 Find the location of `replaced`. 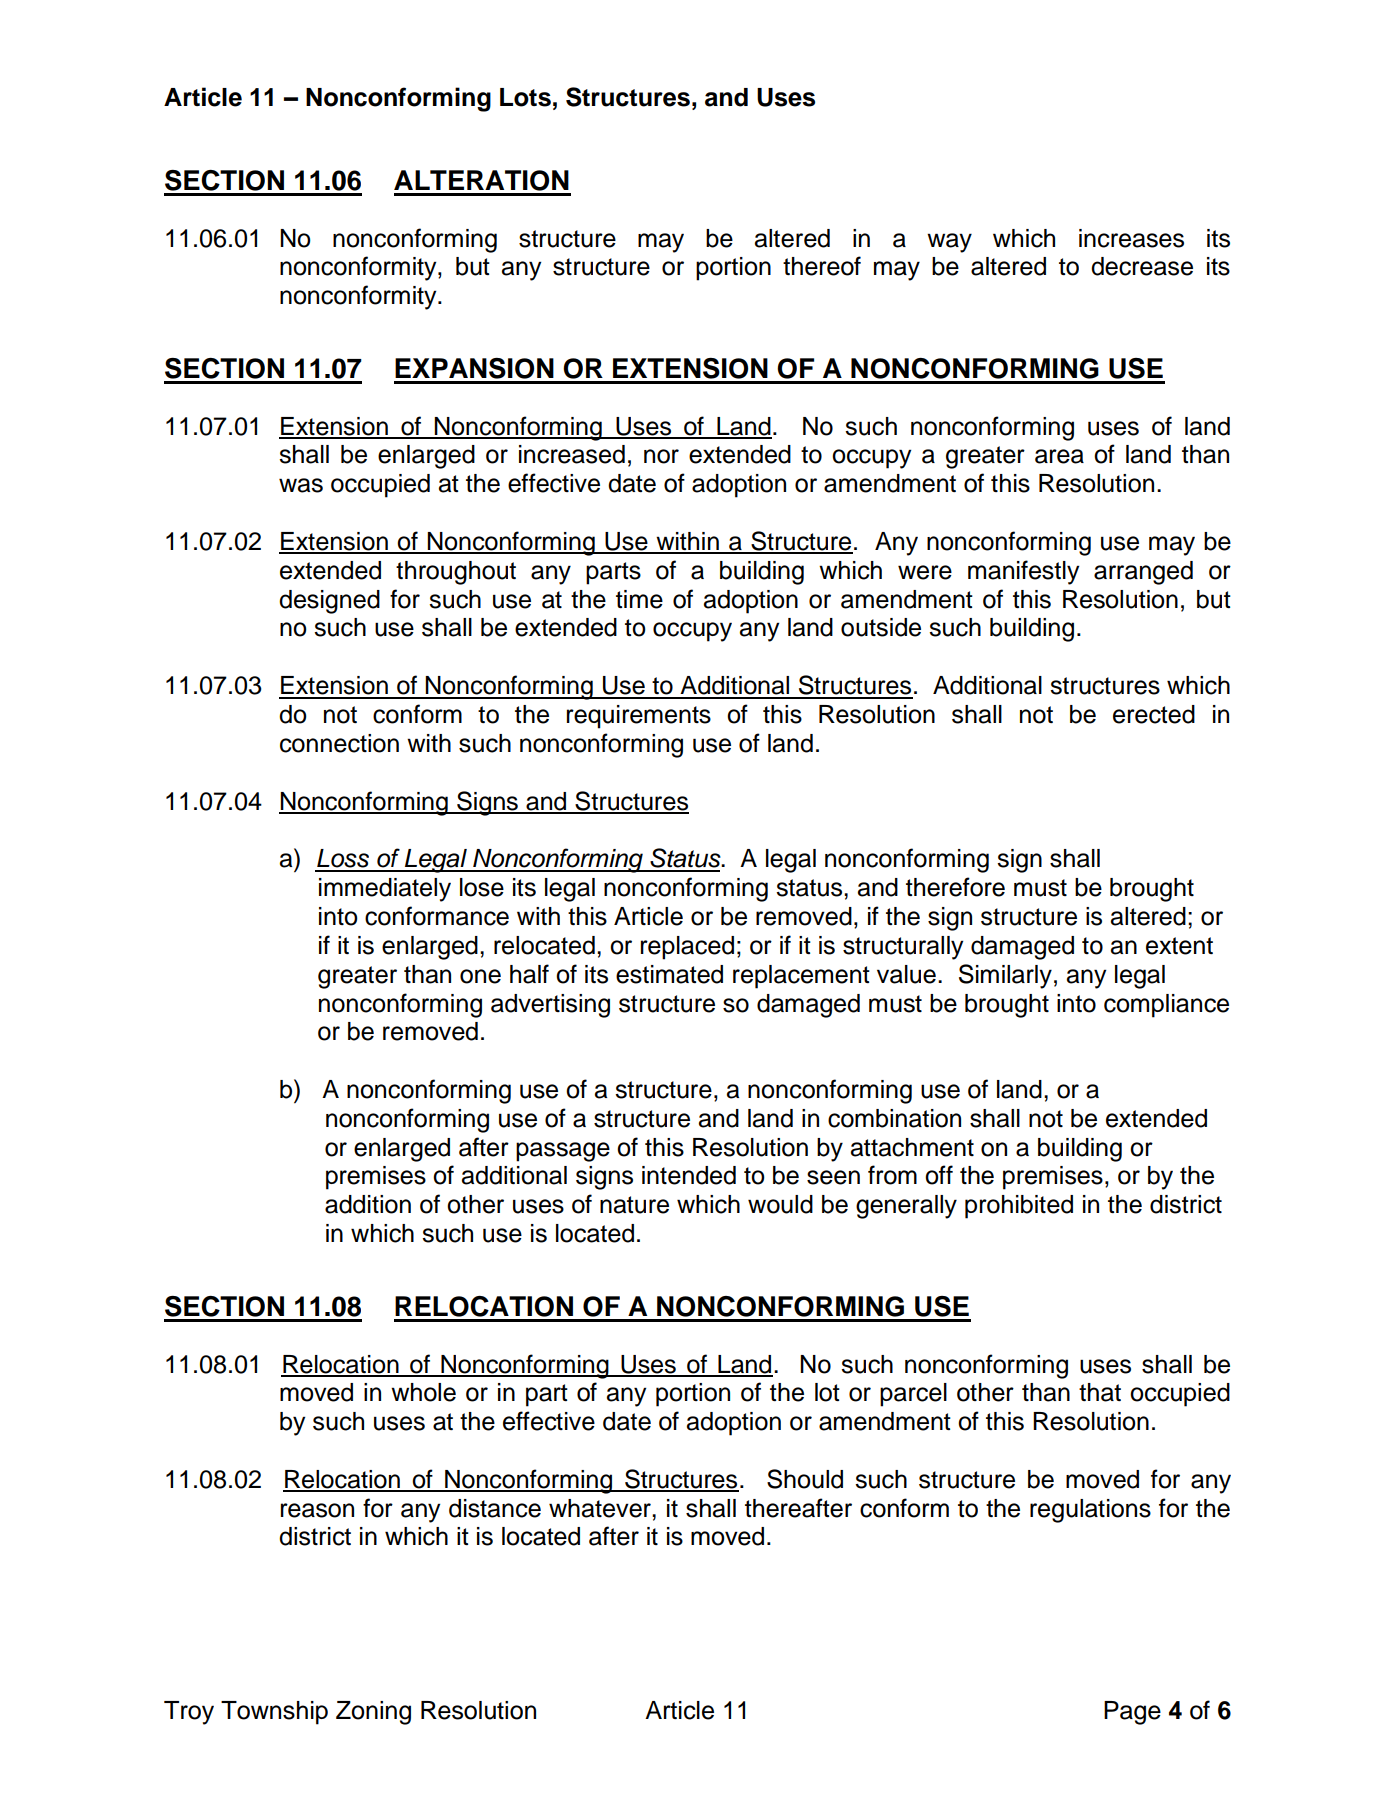

replaced is located at coordinates (687, 948).
